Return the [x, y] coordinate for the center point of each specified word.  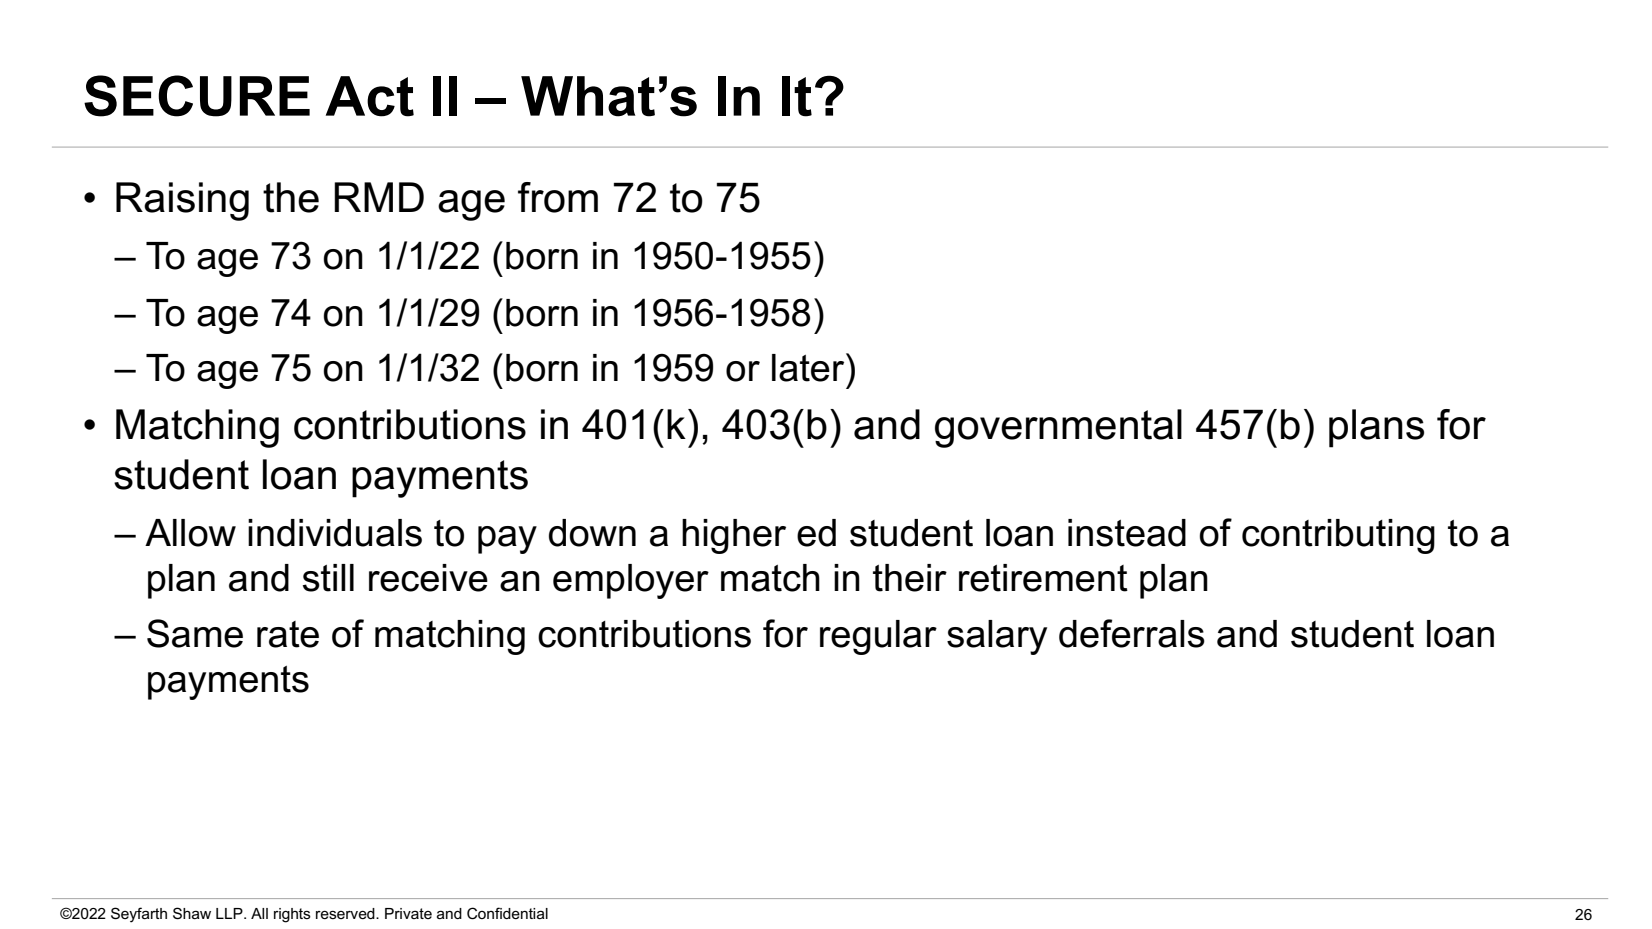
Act [370, 96]
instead [1127, 533]
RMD [379, 197]
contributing [1338, 536]
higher [734, 536]
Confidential [507, 913]
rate [288, 634]
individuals [335, 533]
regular [878, 637]
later [809, 367]
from [558, 197]
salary [997, 637]
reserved [346, 913]
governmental [1058, 428]
